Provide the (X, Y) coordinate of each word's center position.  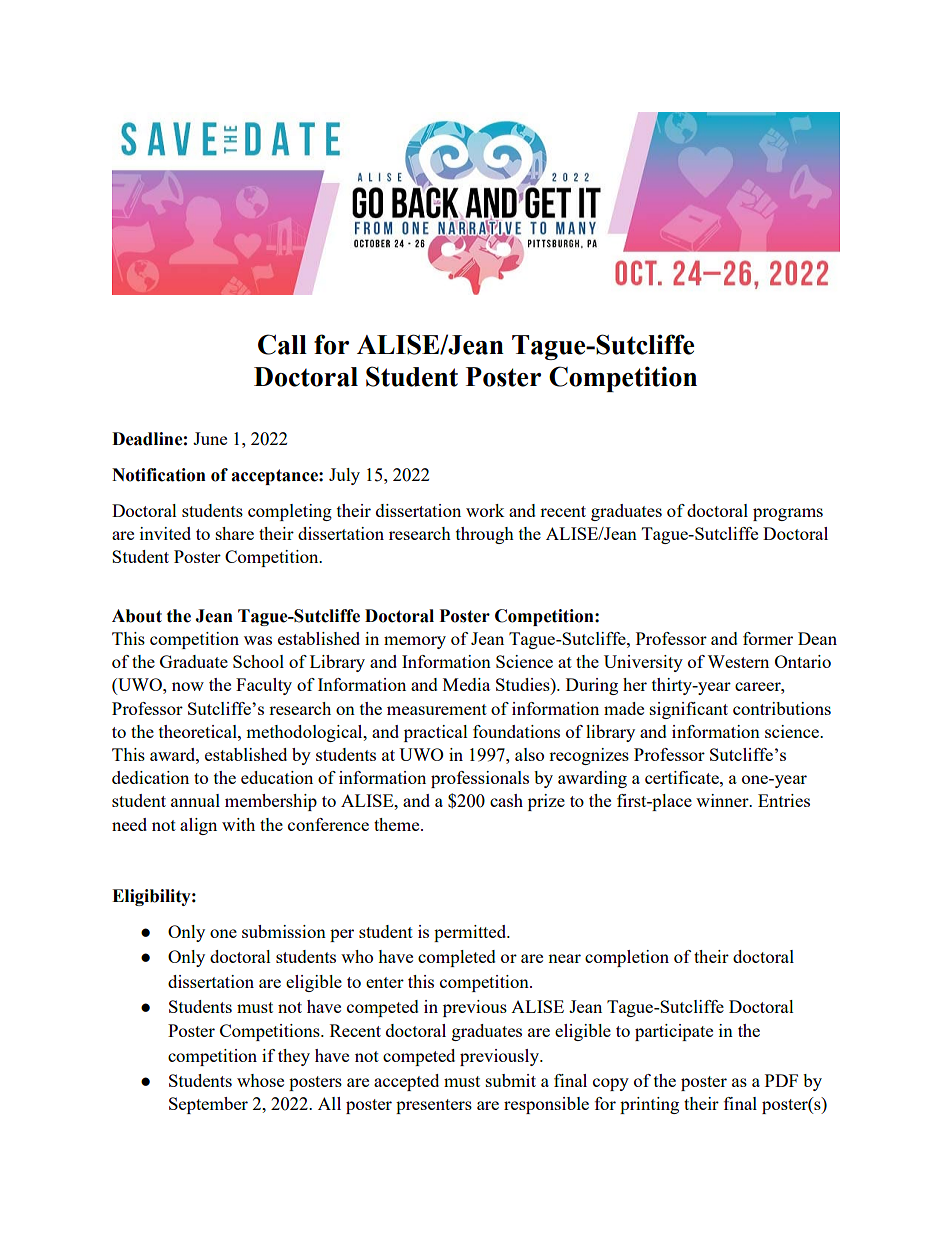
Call (282, 344)
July (344, 476)
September (208, 1105)
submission (284, 931)
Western (738, 661)
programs (788, 514)
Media (466, 684)
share (235, 533)
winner (723, 800)
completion (627, 958)
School (258, 661)
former (768, 638)
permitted (471, 933)
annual (195, 800)
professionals (480, 779)
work (485, 510)
